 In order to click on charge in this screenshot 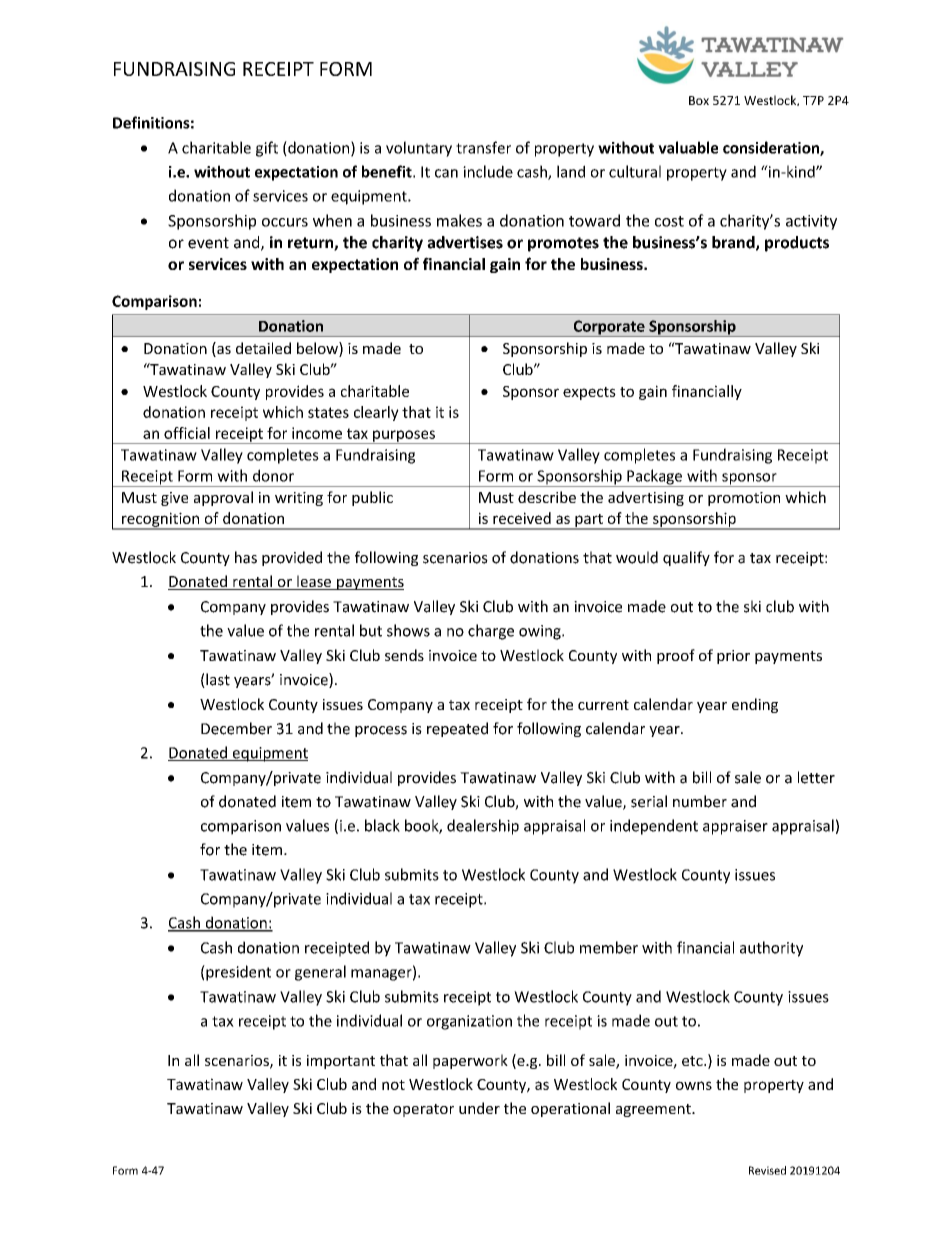, I will do `click(491, 632)`.
